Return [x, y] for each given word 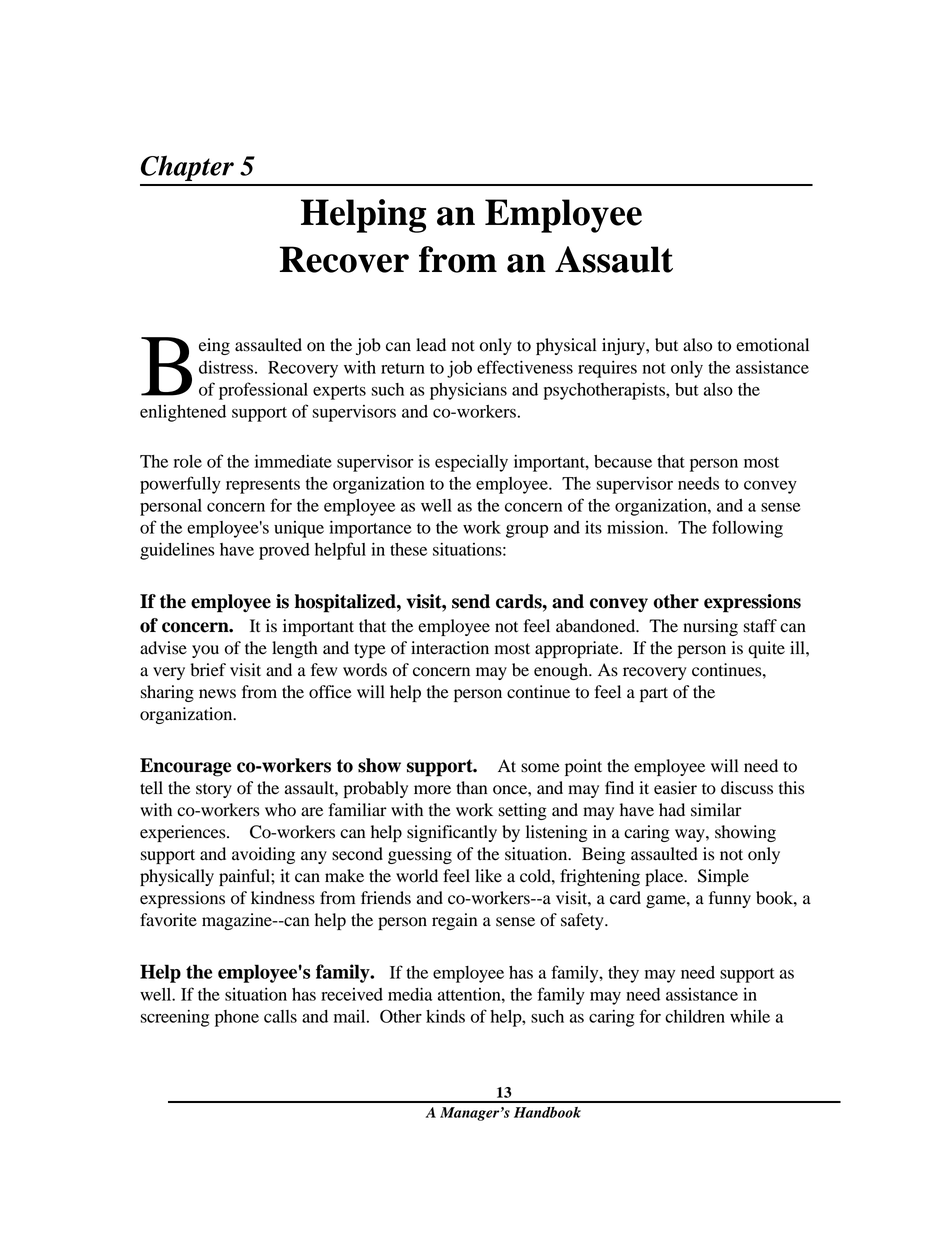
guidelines [177, 551]
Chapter [187, 168]
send [471, 601]
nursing [710, 627]
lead [431, 345]
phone [237, 1018]
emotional [772, 345]
